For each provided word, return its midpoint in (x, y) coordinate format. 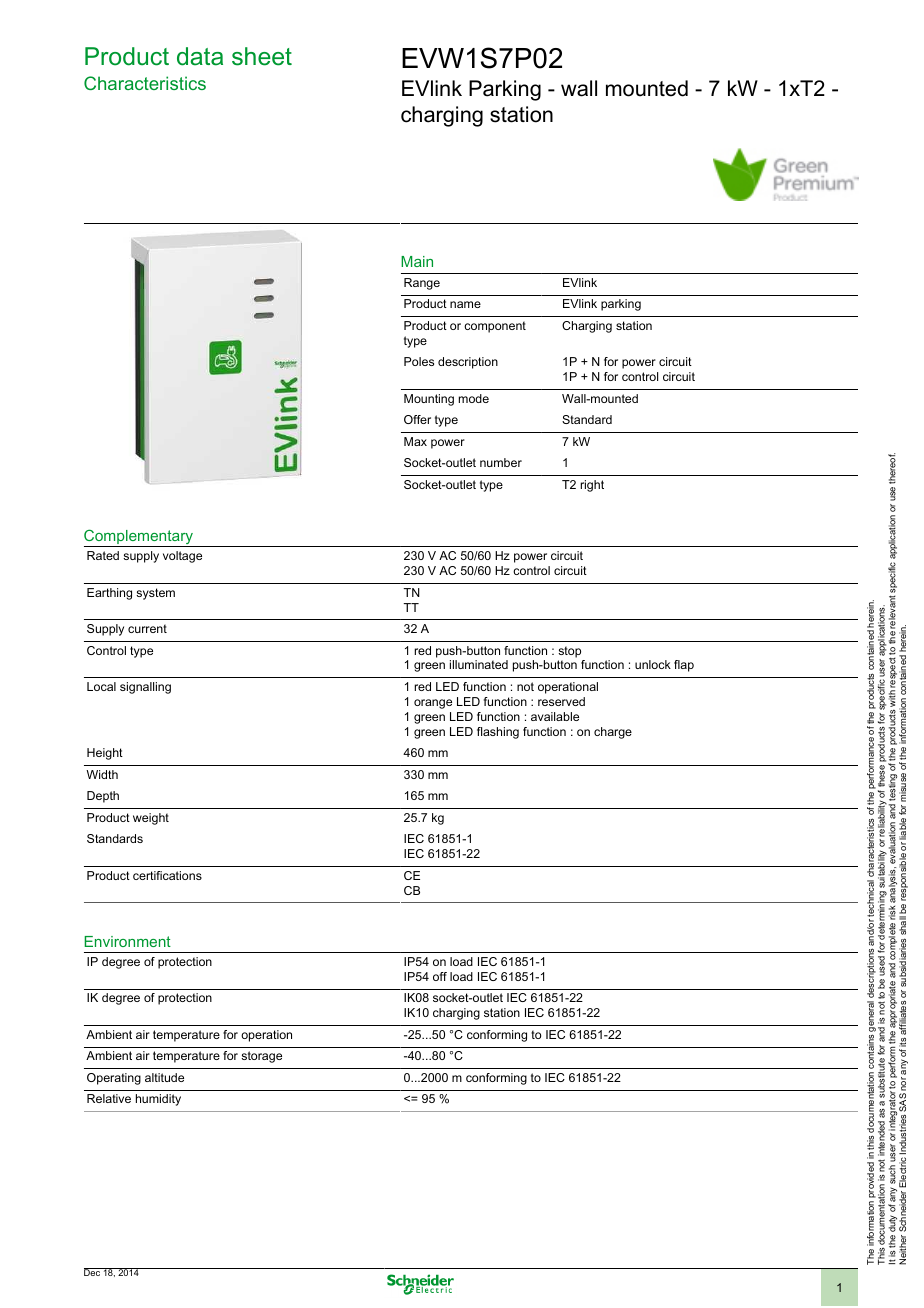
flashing (498, 733)
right (592, 486)
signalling (145, 688)
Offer (417, 419)
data (200, 56)
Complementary (140, 538)
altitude (164, 1077)
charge (613, 733)
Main (417, 261)
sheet (262, 56)
